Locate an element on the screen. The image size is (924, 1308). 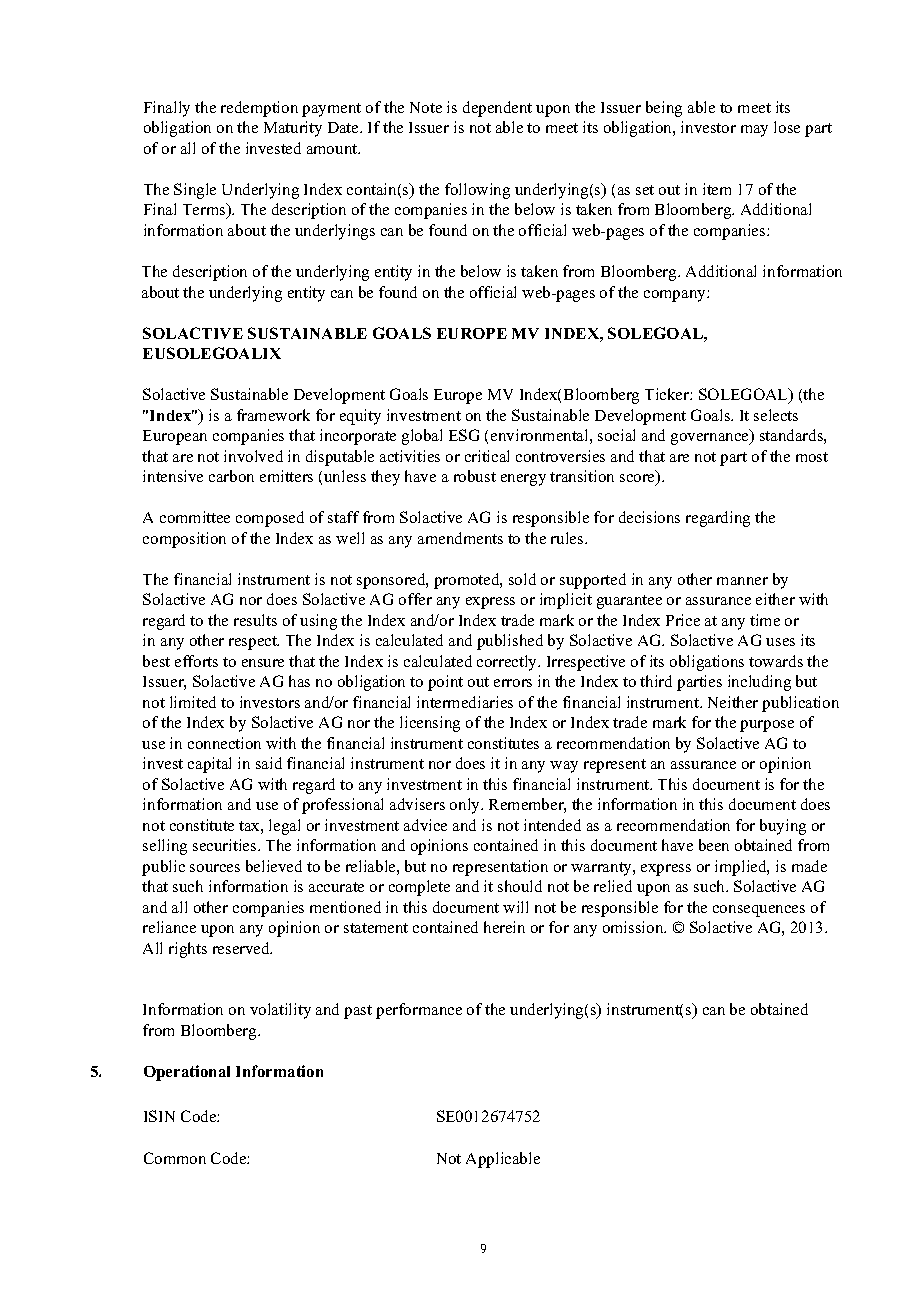
performance is located at coordinates (419, 1011).
